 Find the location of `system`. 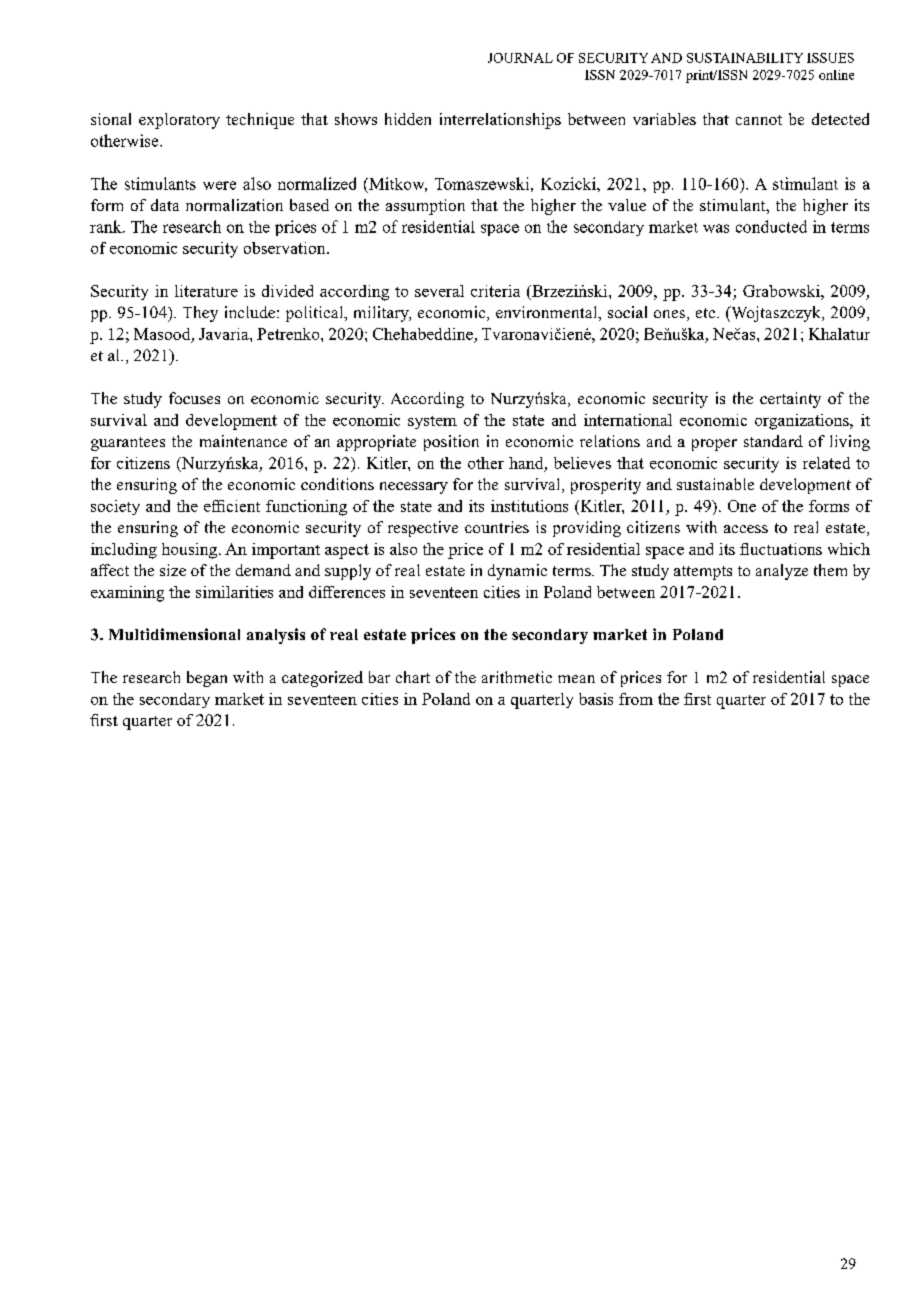

system is located at coordinates (432, 422).
